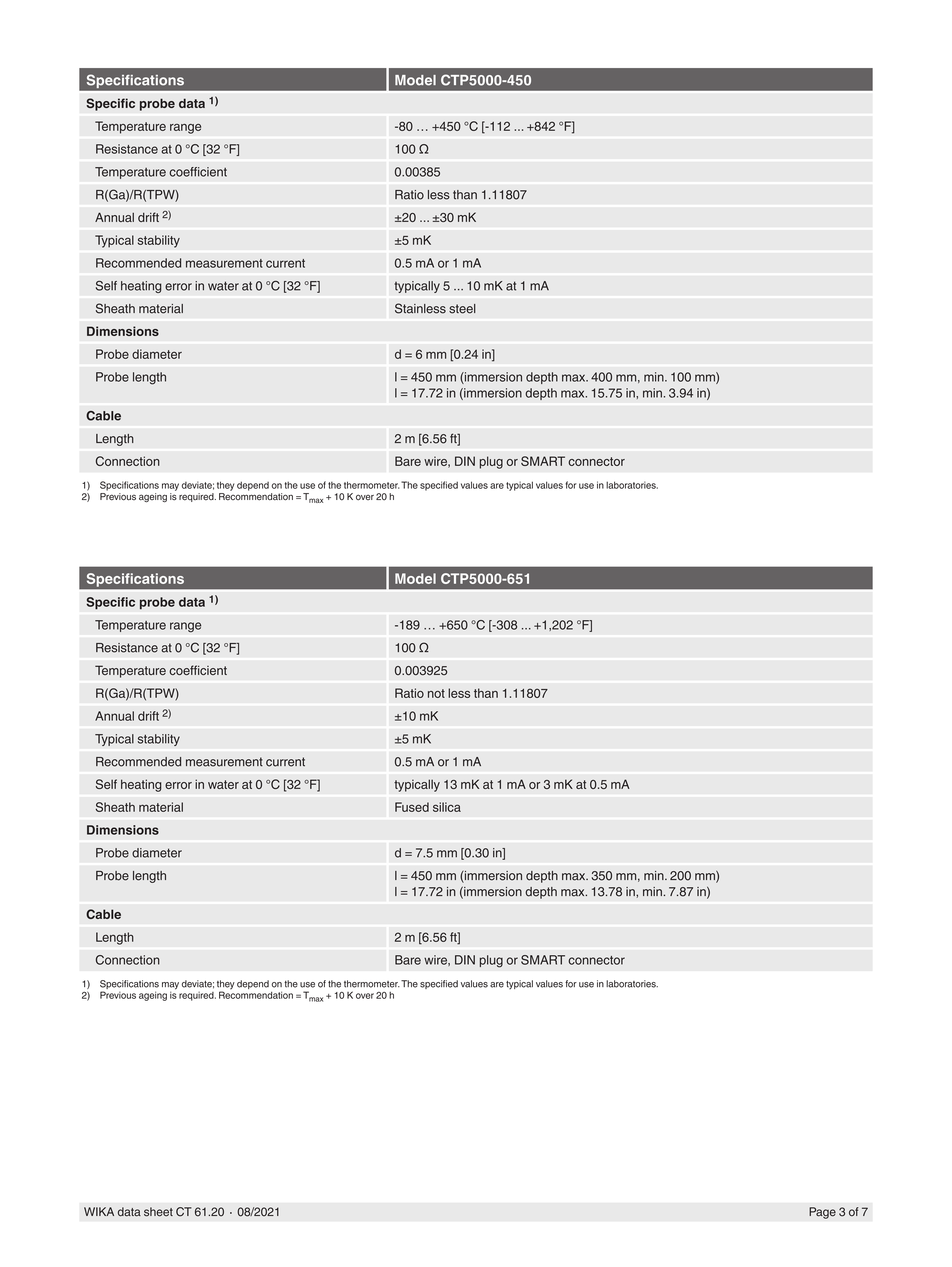 The image size is (952, 1267). I want to click on steel, so click(462, 309).
